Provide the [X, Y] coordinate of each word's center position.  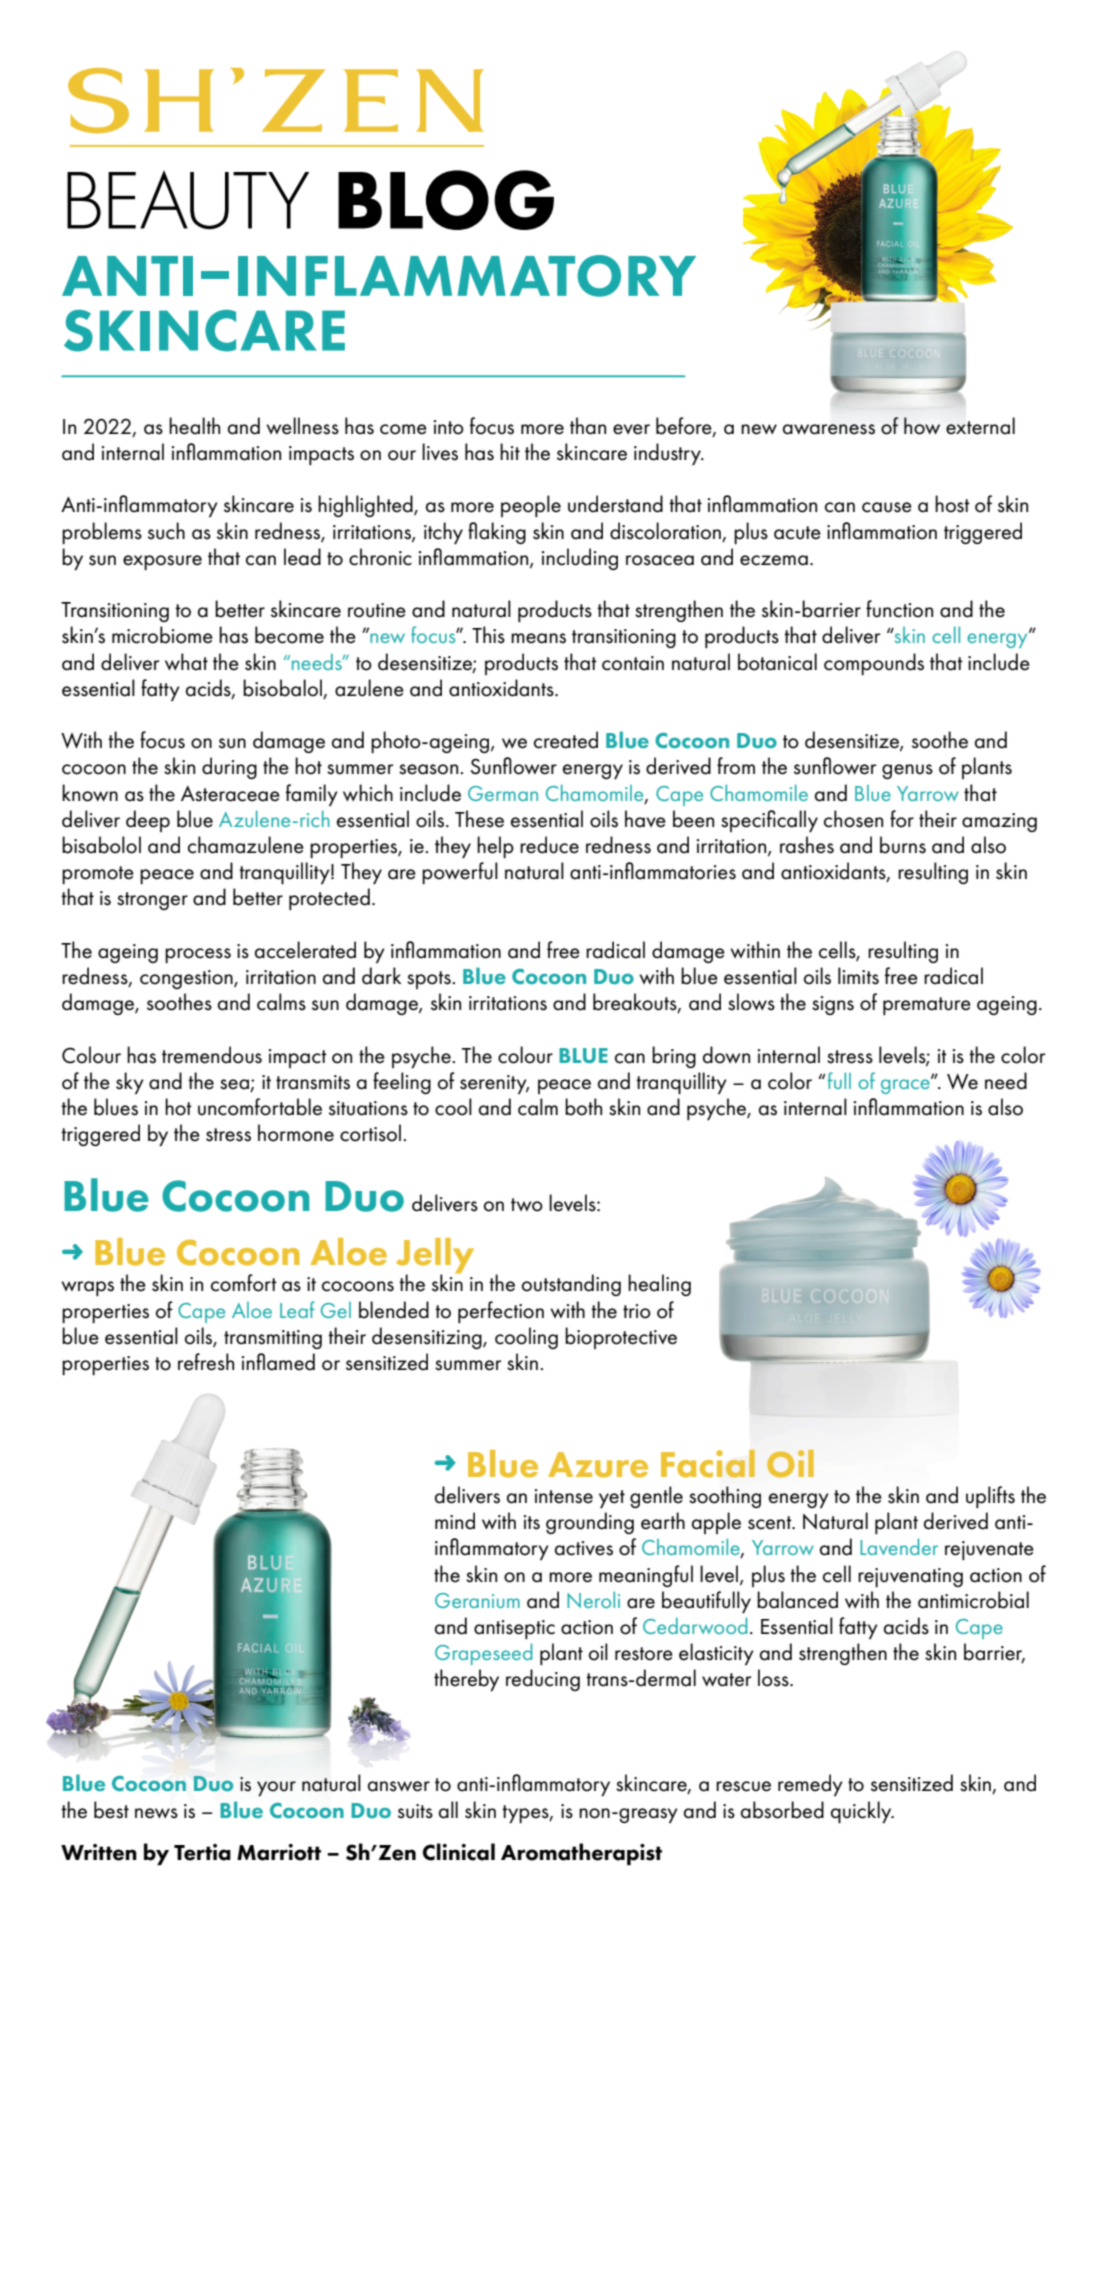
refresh [206, 1362]
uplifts [990, 1497]
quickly [862, 1812]
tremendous [212, 1055]
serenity [494, 1084]
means [538, 638]
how [922, 426]
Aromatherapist [581, 1854]
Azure [598, 1465]
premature [927, 1006]
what [186, 662]
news [156, 1813]
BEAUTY [188, 200]
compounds [874, 664]
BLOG [446, 200]
